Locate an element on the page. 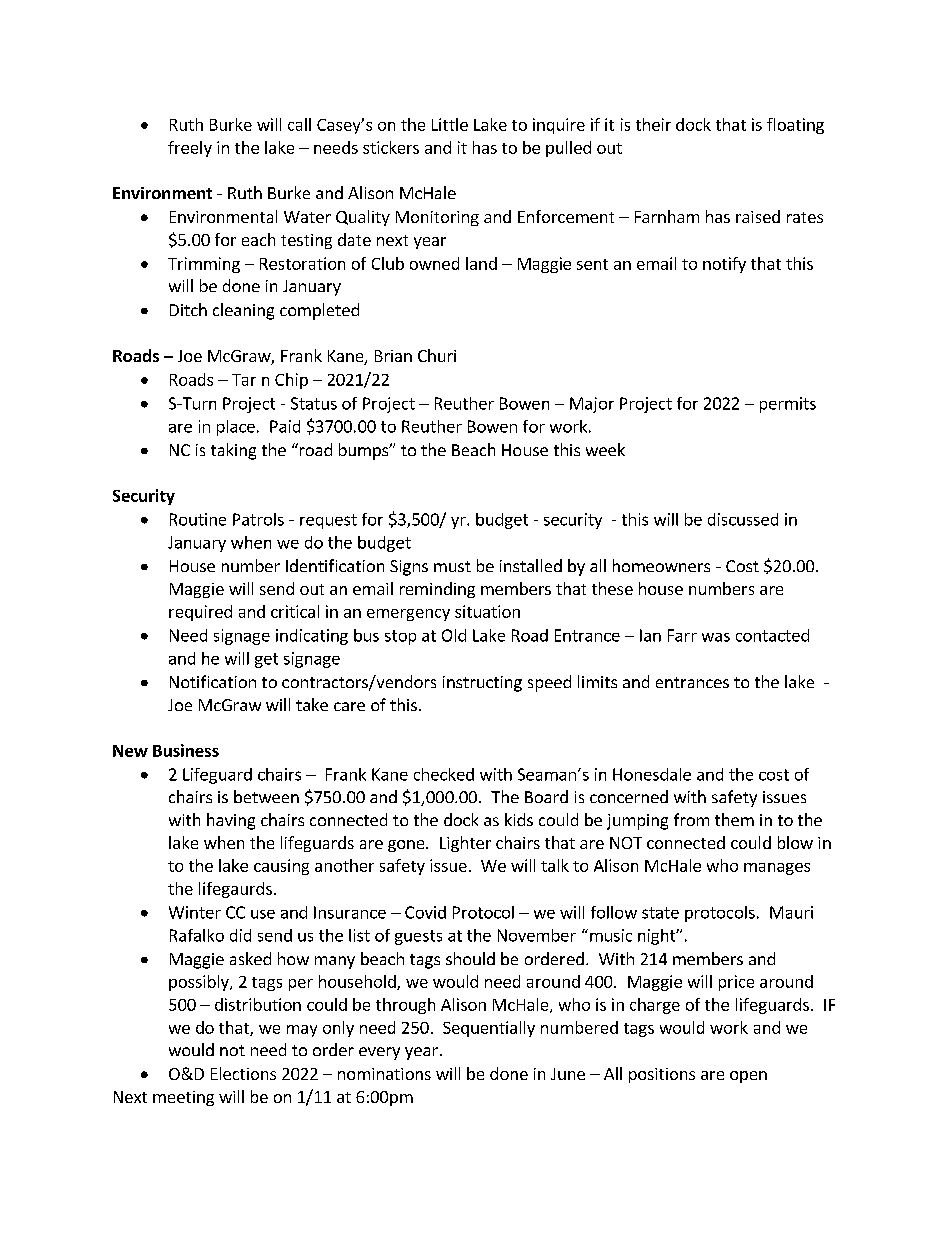  required is located at coordinates (200, 613).
